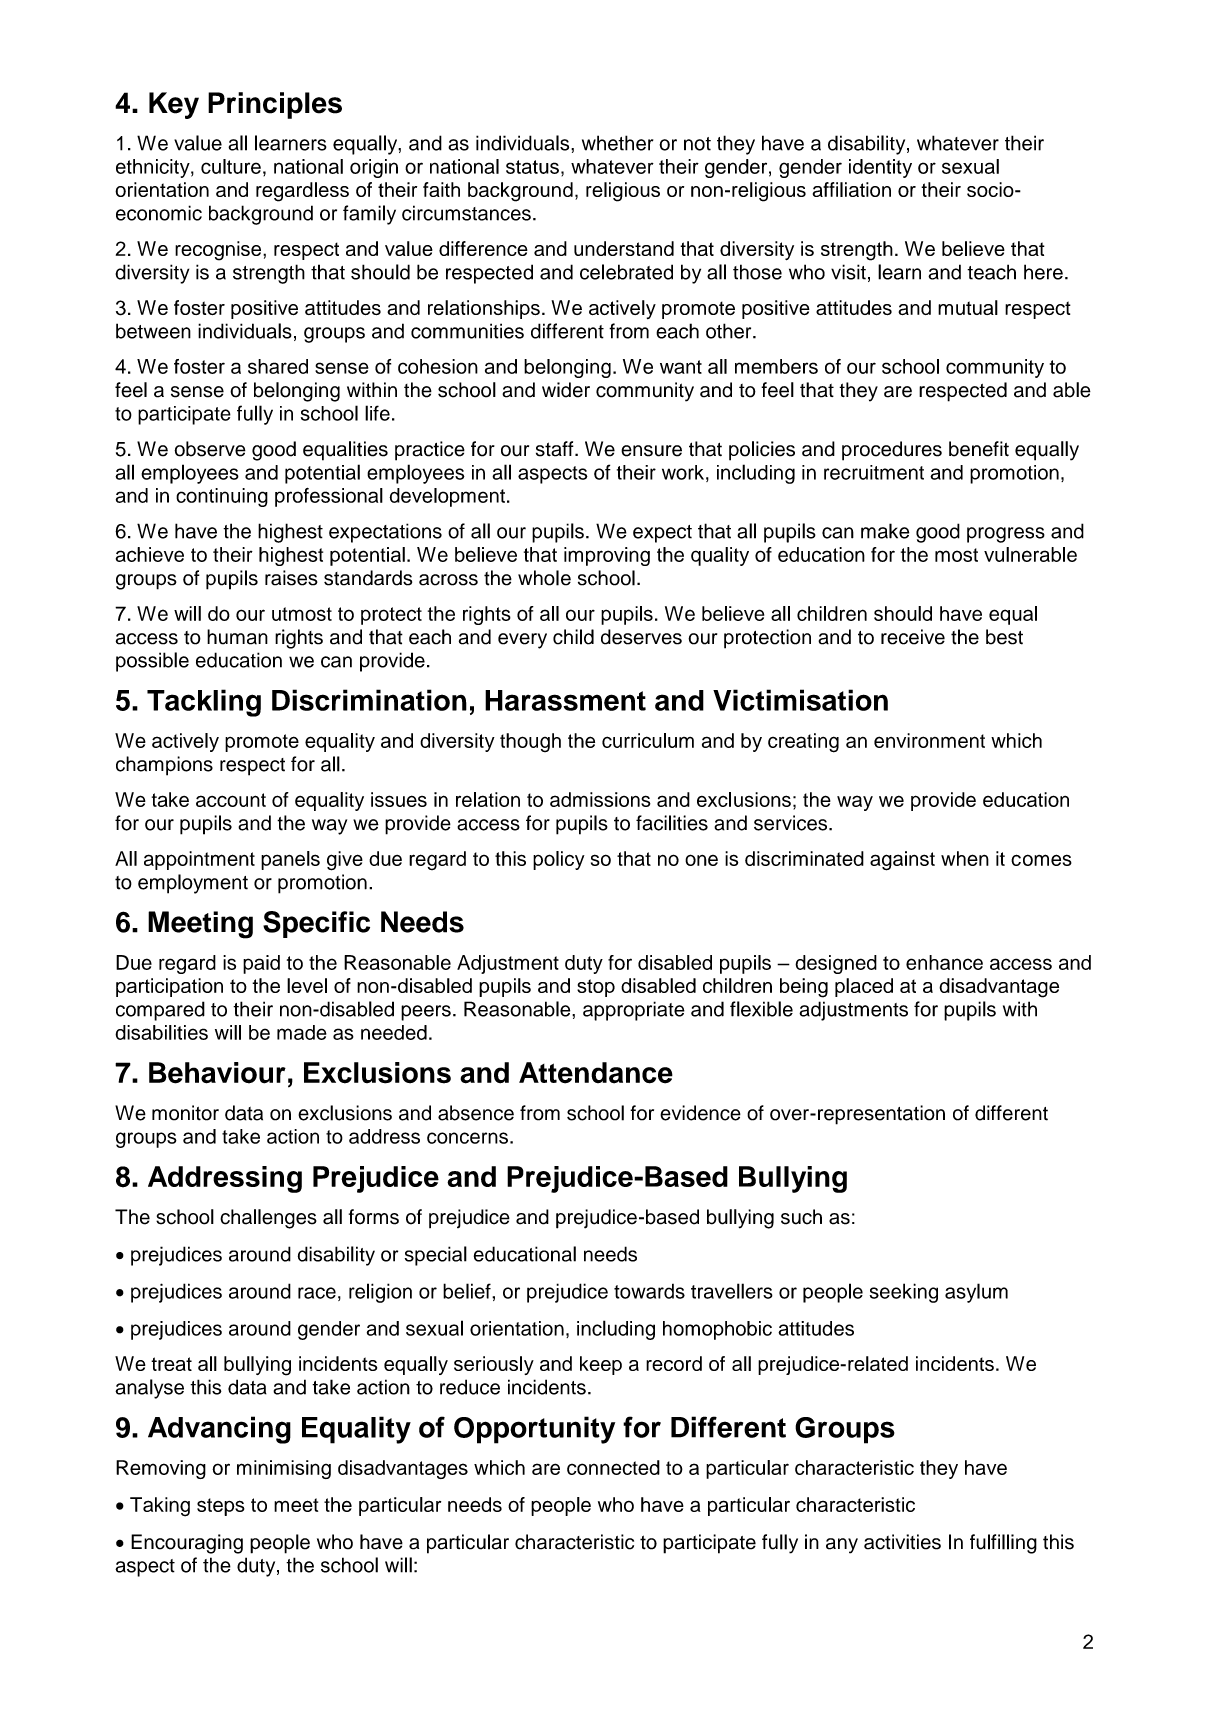 The width and height of the screenshot is (1209, 1711). What do you see at coordinates (231, 166) in the screenshot?
I see `culture` at bounding box center [231, 166].
